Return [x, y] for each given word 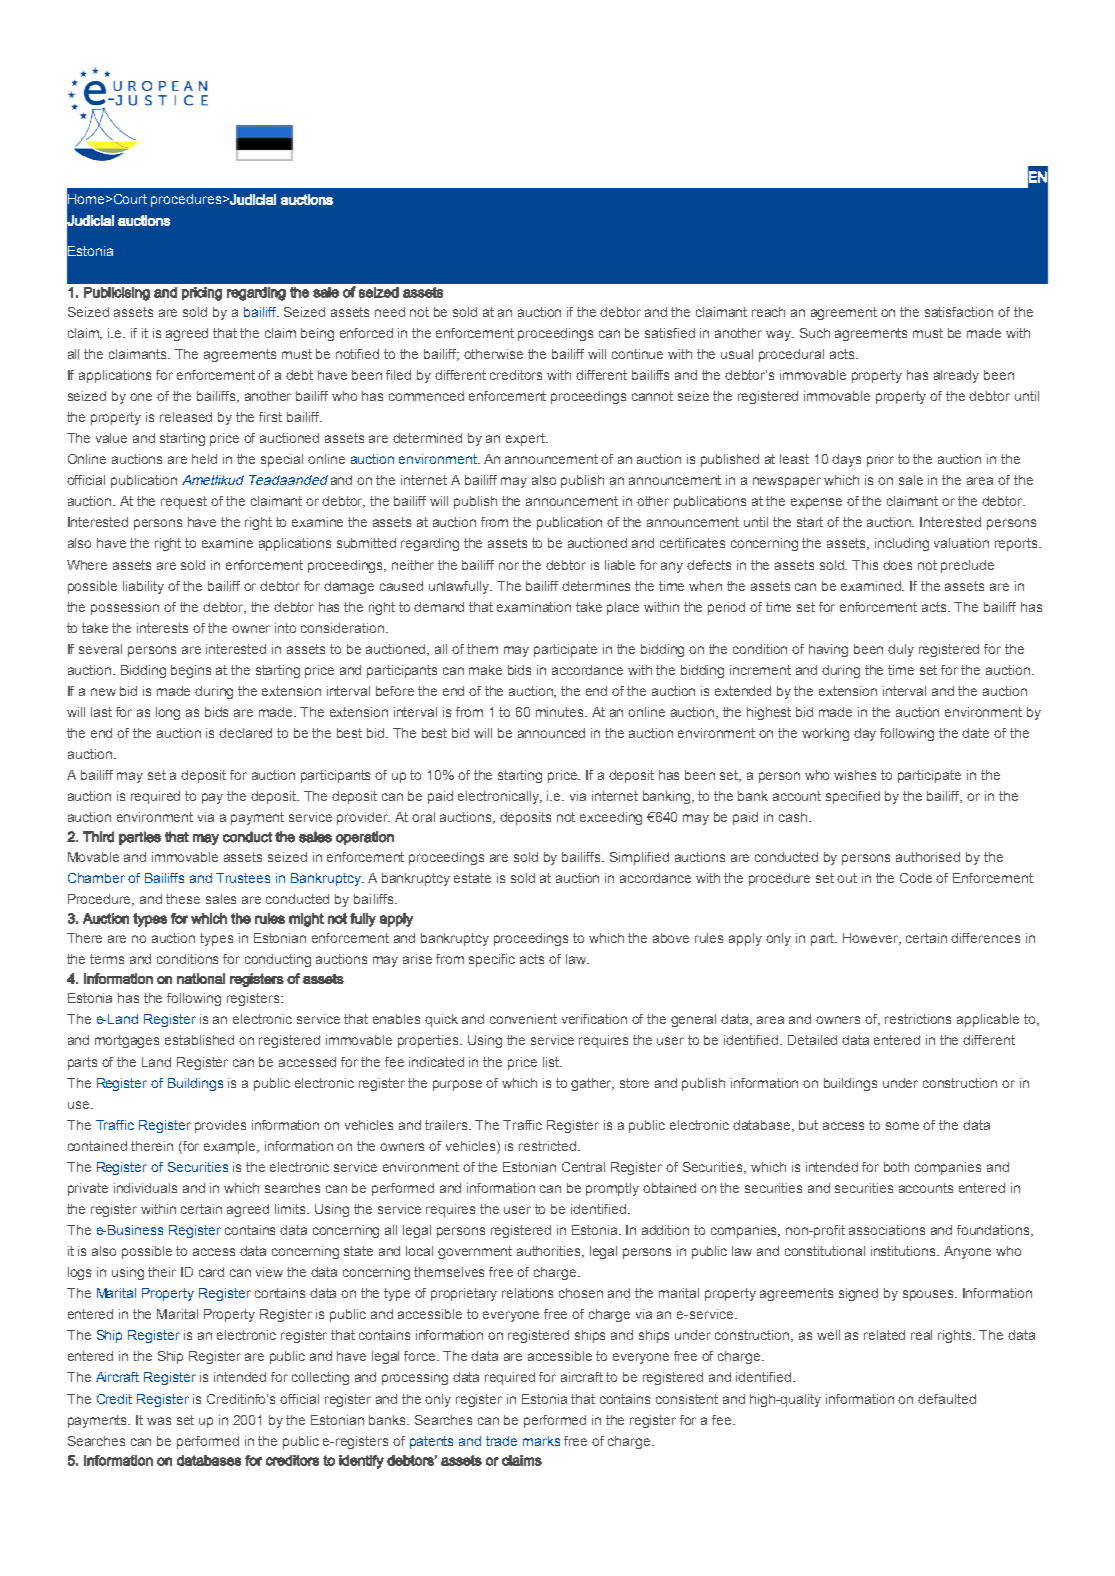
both [896, 1167]
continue [637, 354]
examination [534, 607]
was [159, 1421]
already [956, 376]
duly [901, 650]
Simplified [639, 858]
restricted [547, 1146]
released [186, 417]
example [231, 1147]
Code [916, 878]
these [183, 899]
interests [162, 628]
